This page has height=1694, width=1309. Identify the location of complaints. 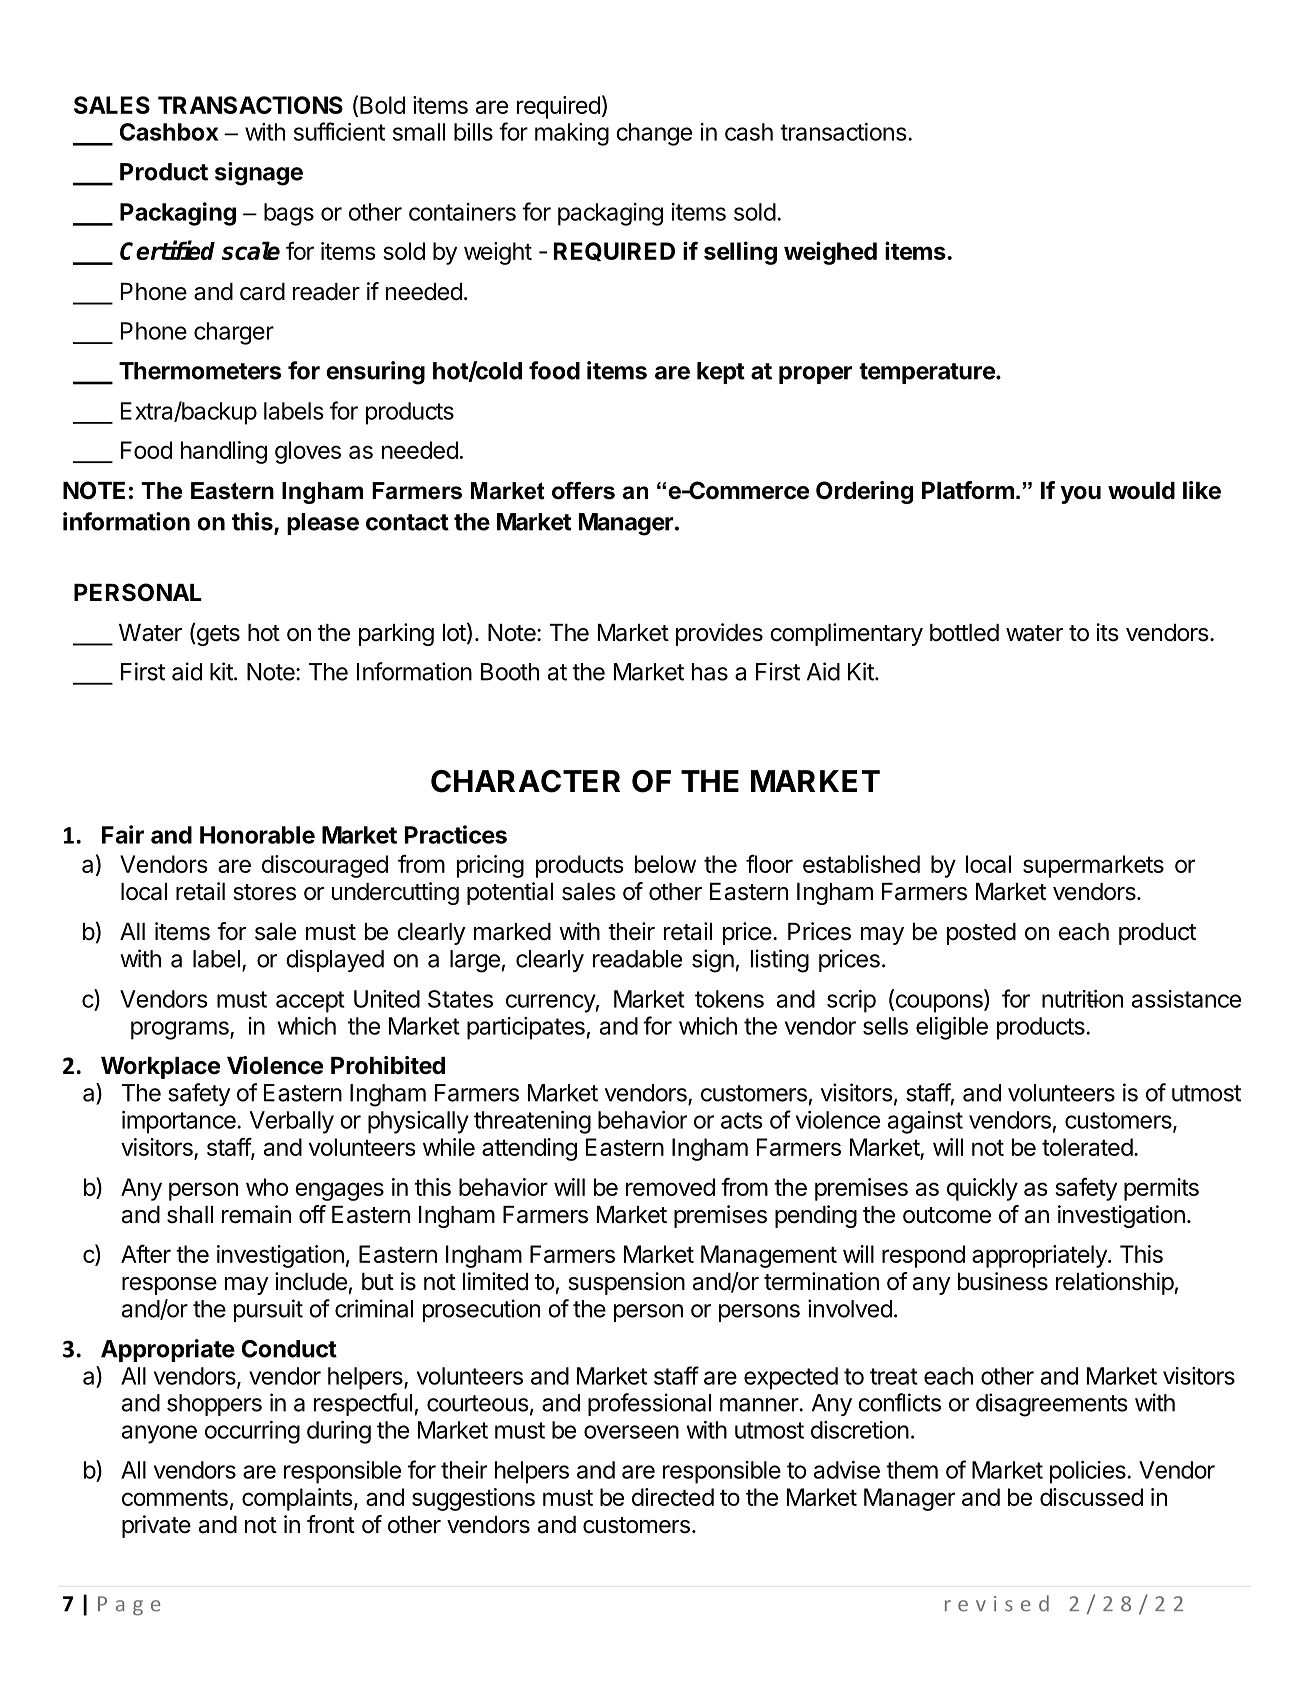
(298, 1499).
